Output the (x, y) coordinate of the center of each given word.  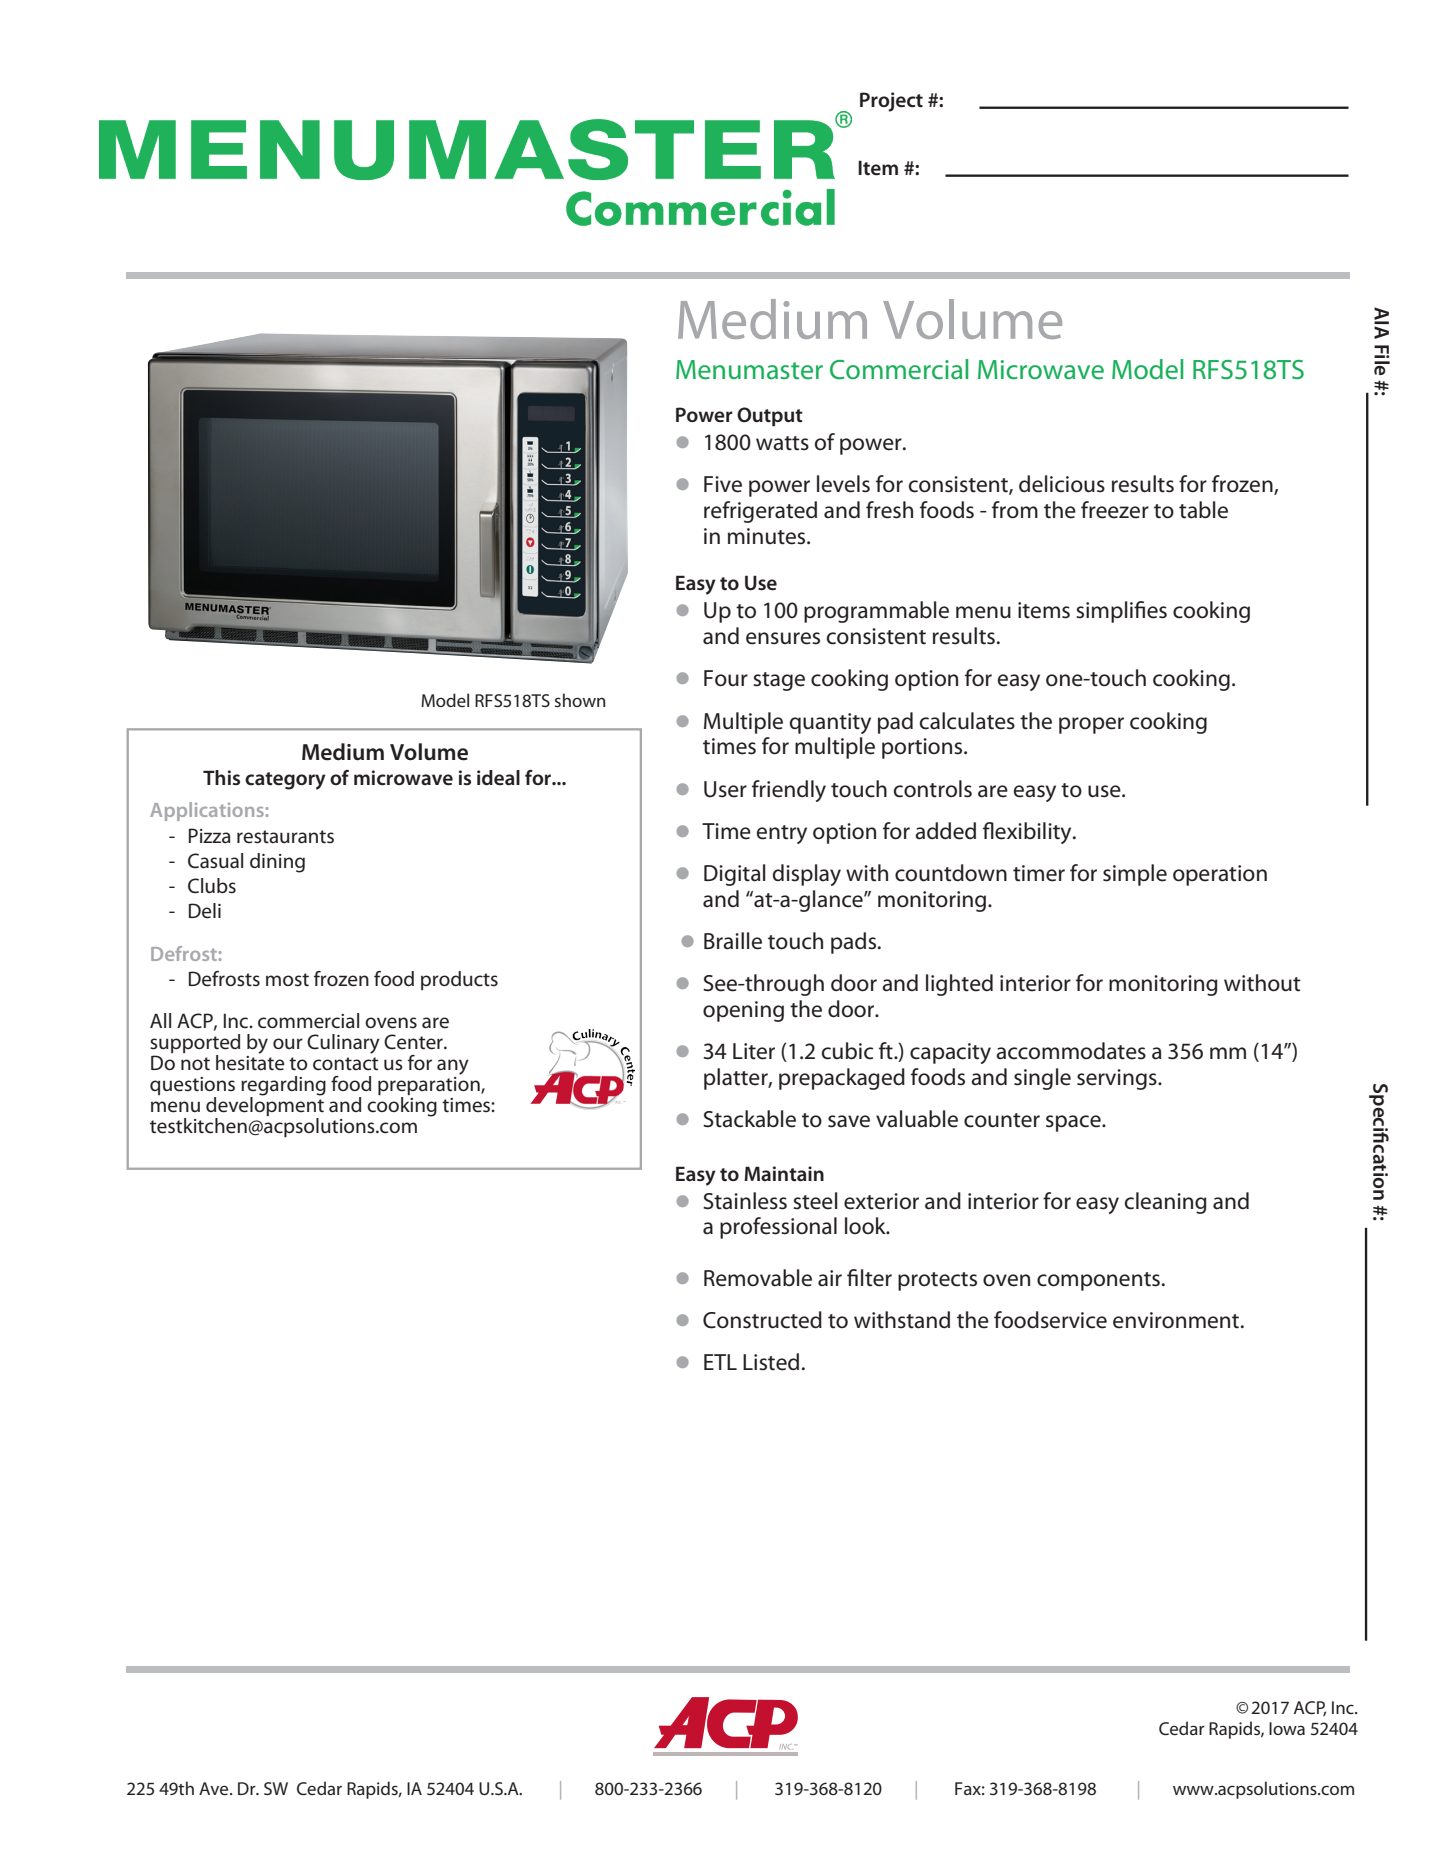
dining (277, 863)
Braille (733, 941)
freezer (1115, 510)
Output (770, 416)
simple (1135, 875)
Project (891, 102)
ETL (720, 1362)
